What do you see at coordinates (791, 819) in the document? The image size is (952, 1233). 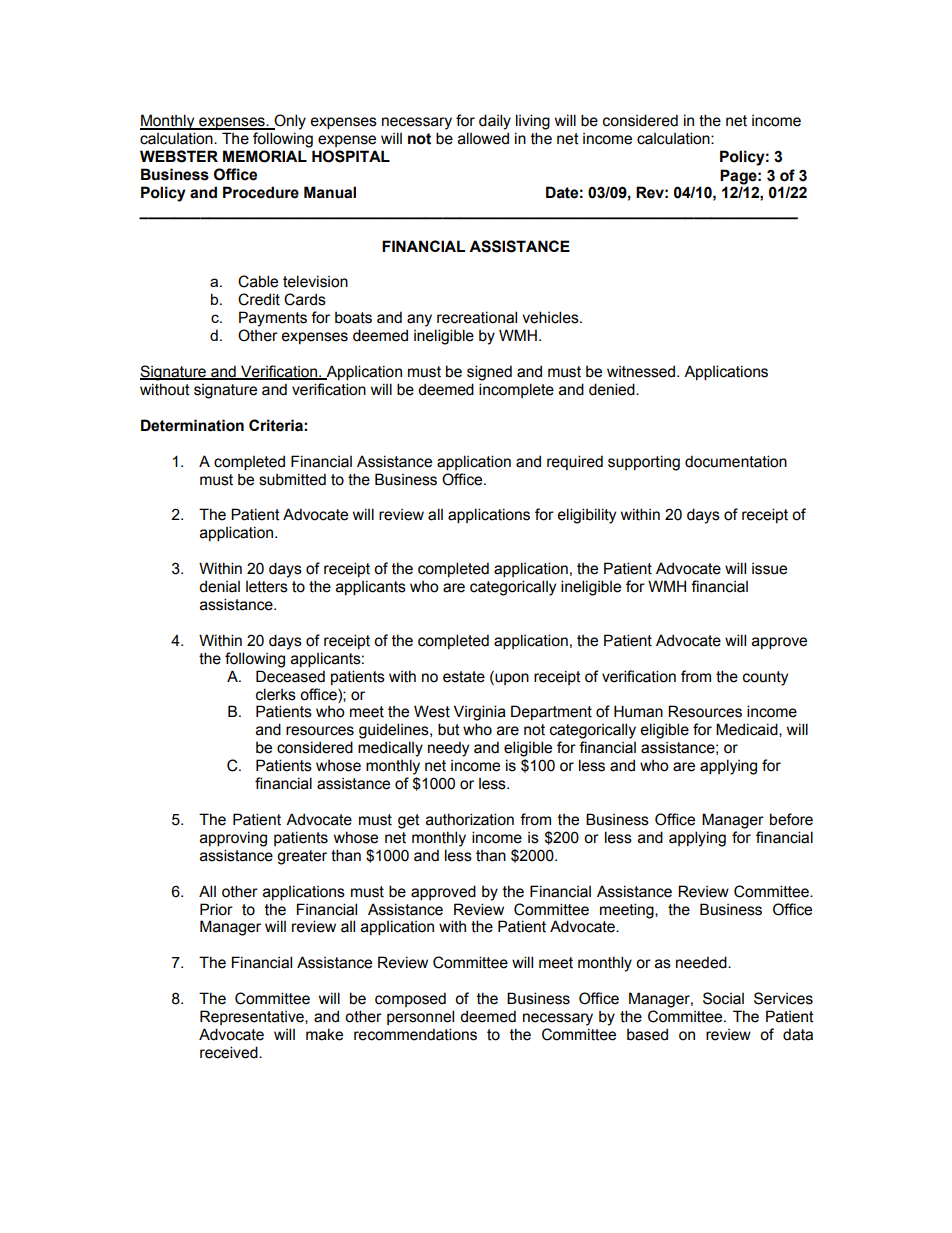 I see `before` at bounding box center [791, 819].
